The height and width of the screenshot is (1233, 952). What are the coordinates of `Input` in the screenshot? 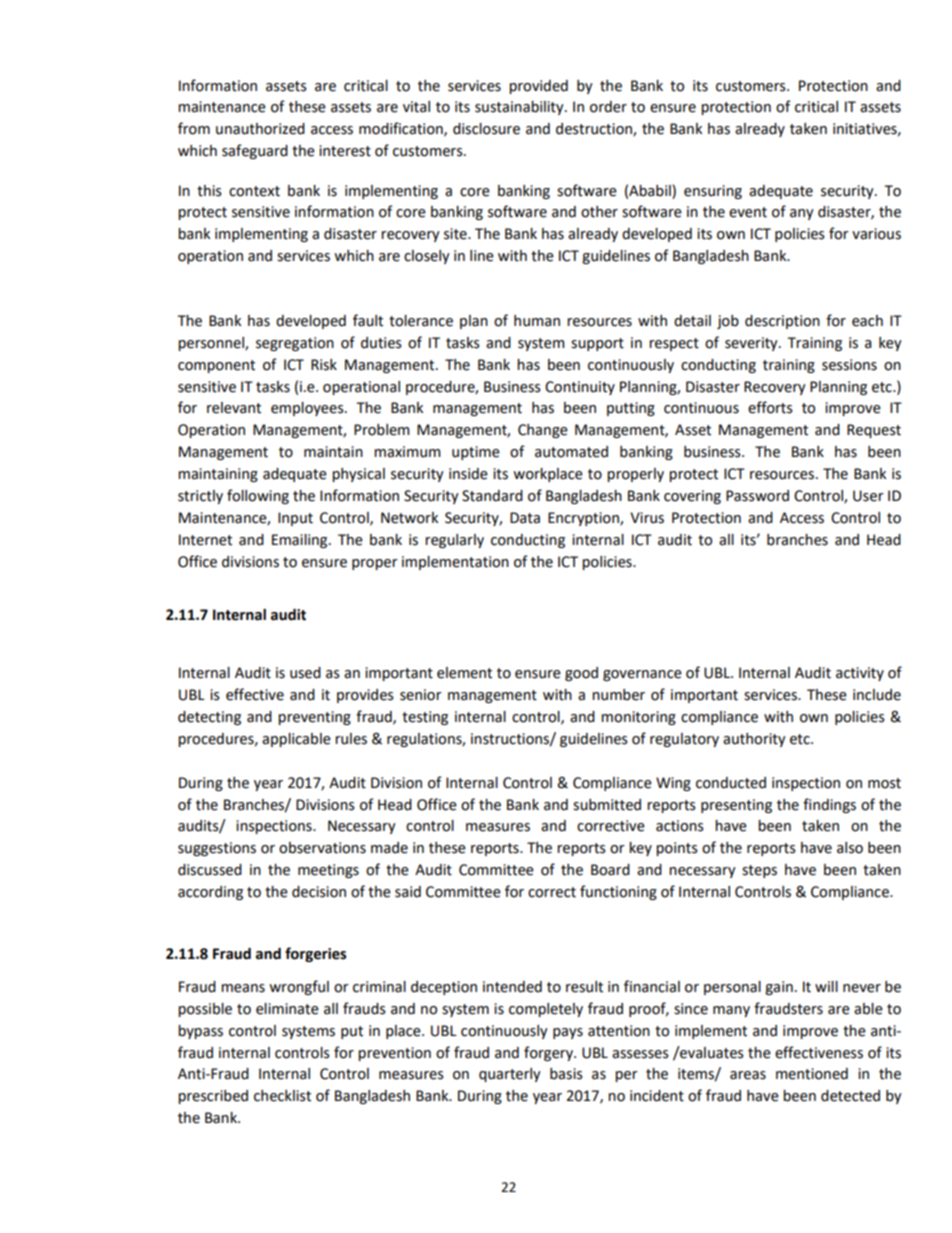 It's located at (295, 519).
